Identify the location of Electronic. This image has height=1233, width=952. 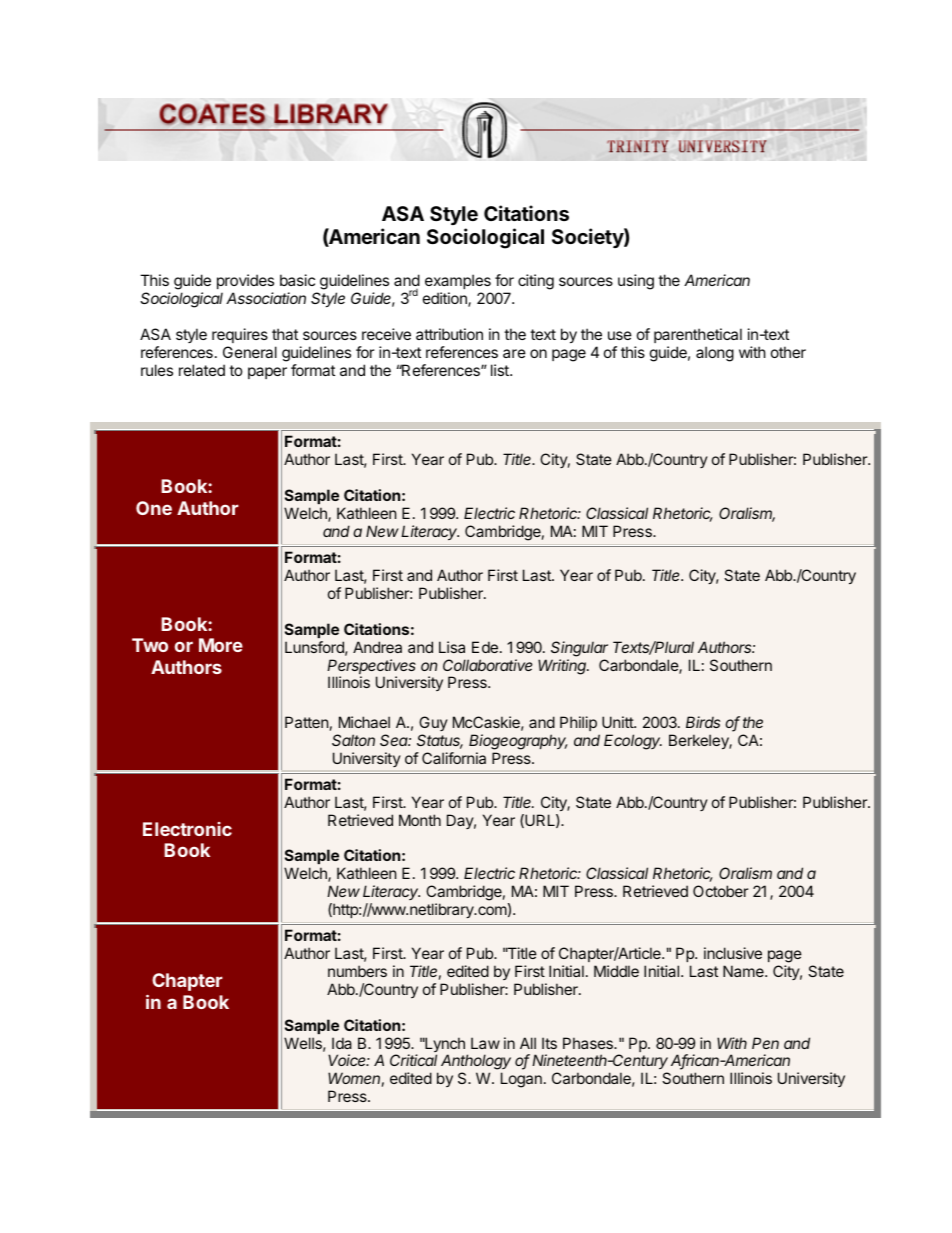
(187, 829).
